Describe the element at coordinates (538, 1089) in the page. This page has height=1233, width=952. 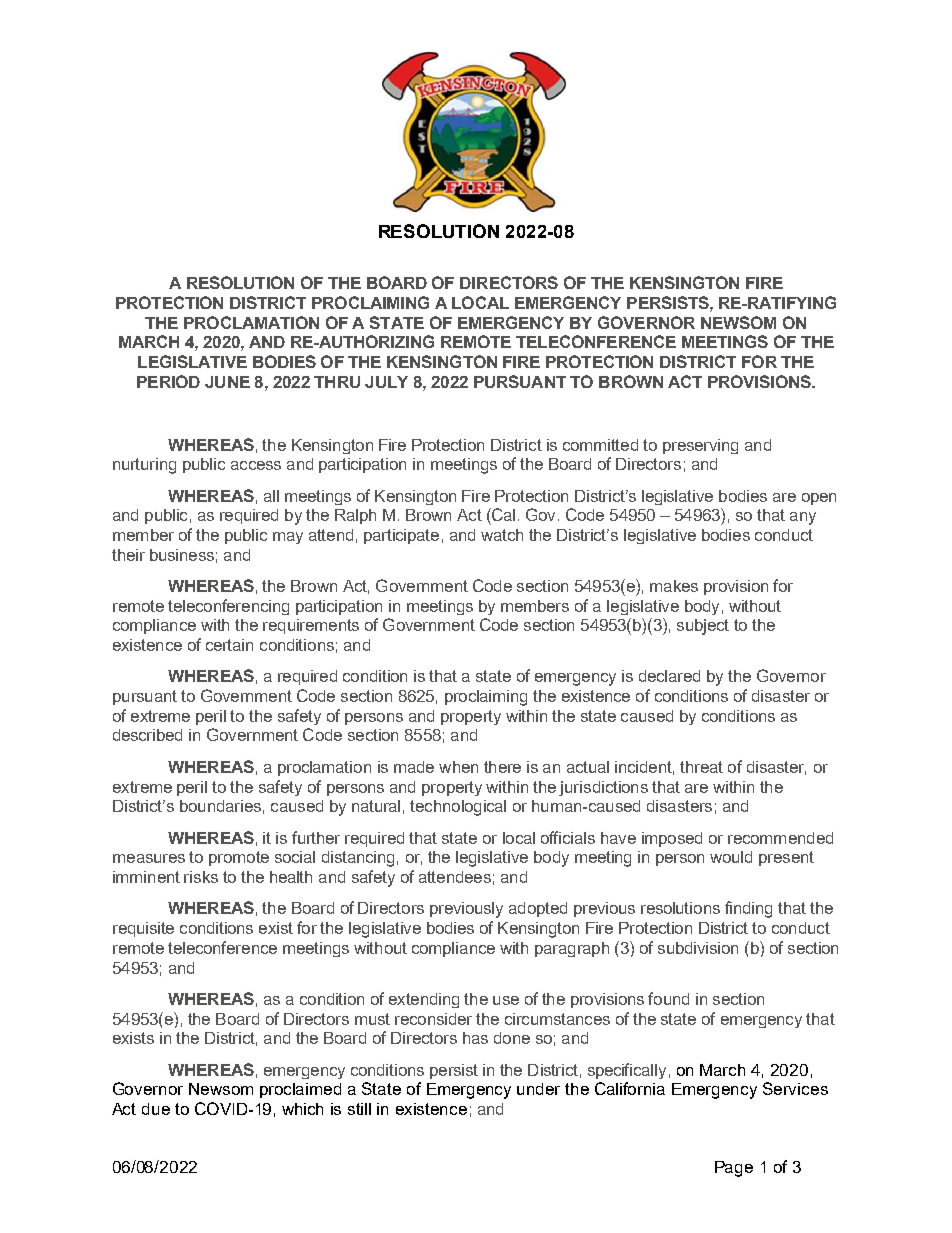
I see `under` at that location.
